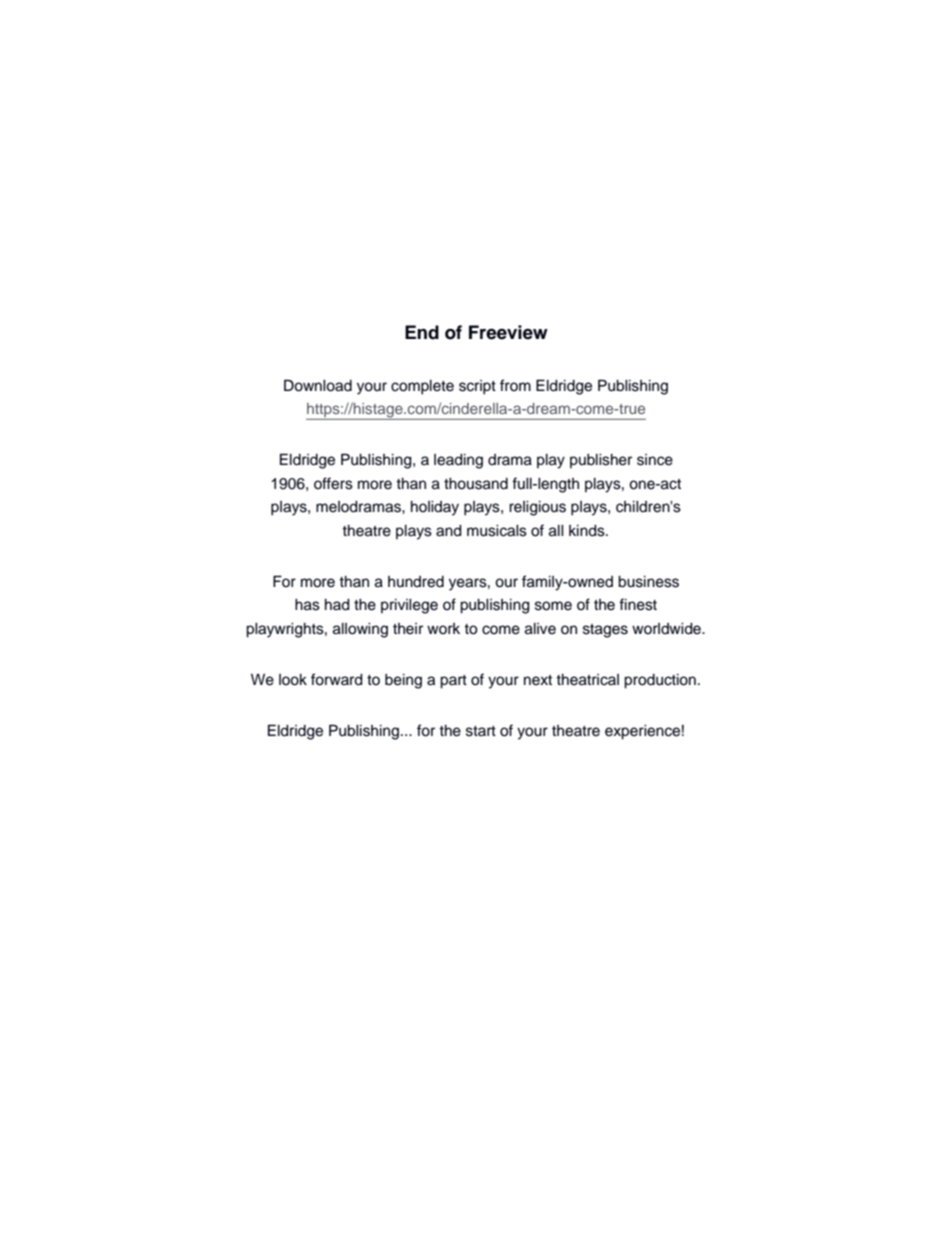  Describe the element at coordinates (318, 385) in the document. I see `Download` at that location.
